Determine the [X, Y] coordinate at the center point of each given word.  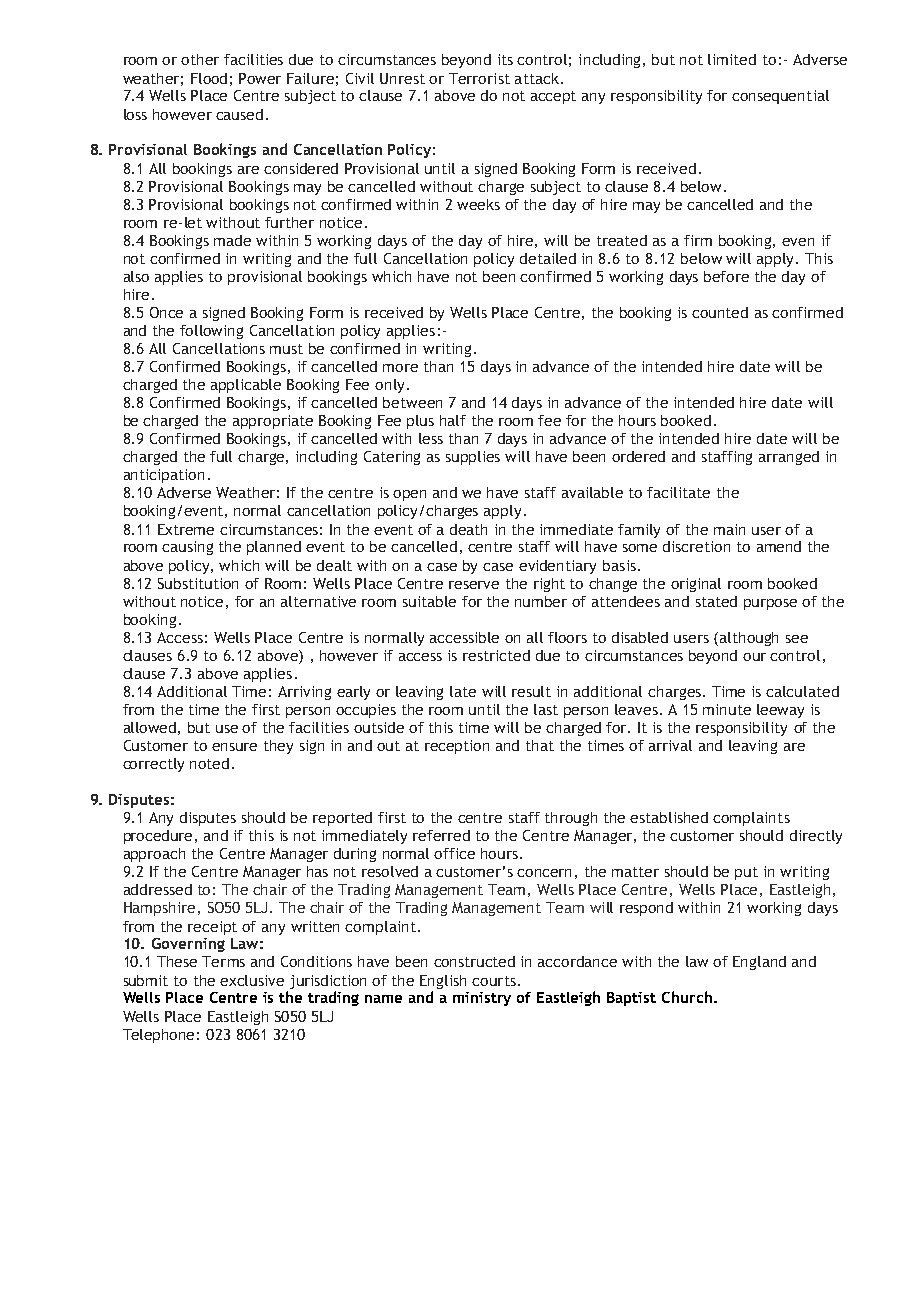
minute [727, 709]
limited [732, 59]
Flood [209, 78]
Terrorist [479, 78]
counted [720, 312]
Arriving [304, 693]
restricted [496, 655]
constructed [474, 961]
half [453, 420]
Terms [223, 961]
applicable [246, 386]
